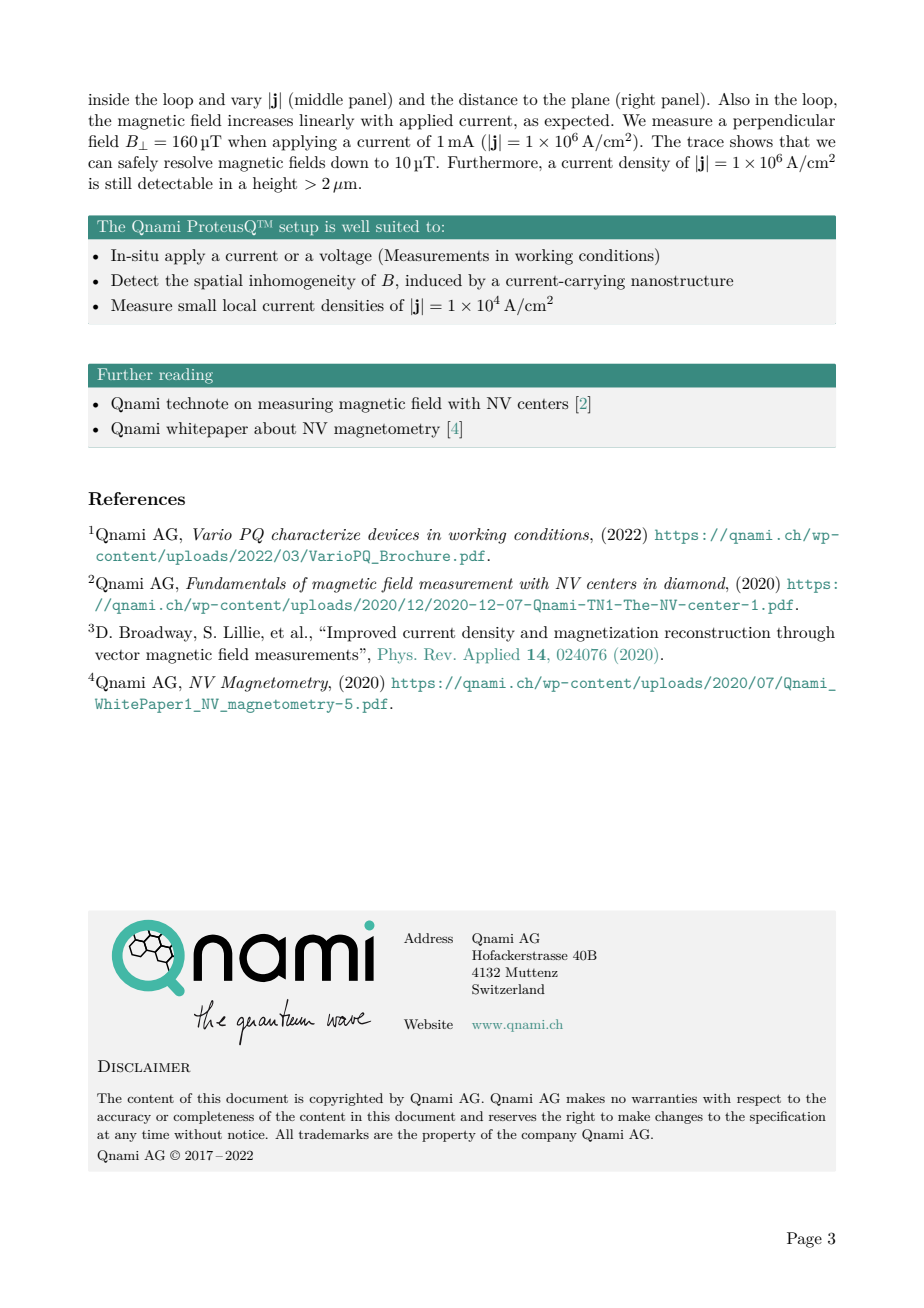 Image resolution: width=924 pixels, height=1308 pixels. What do you see at coordinates (718, 632) in the screenshot?
I see `reconstruction` at bounding box center [718, 632].
